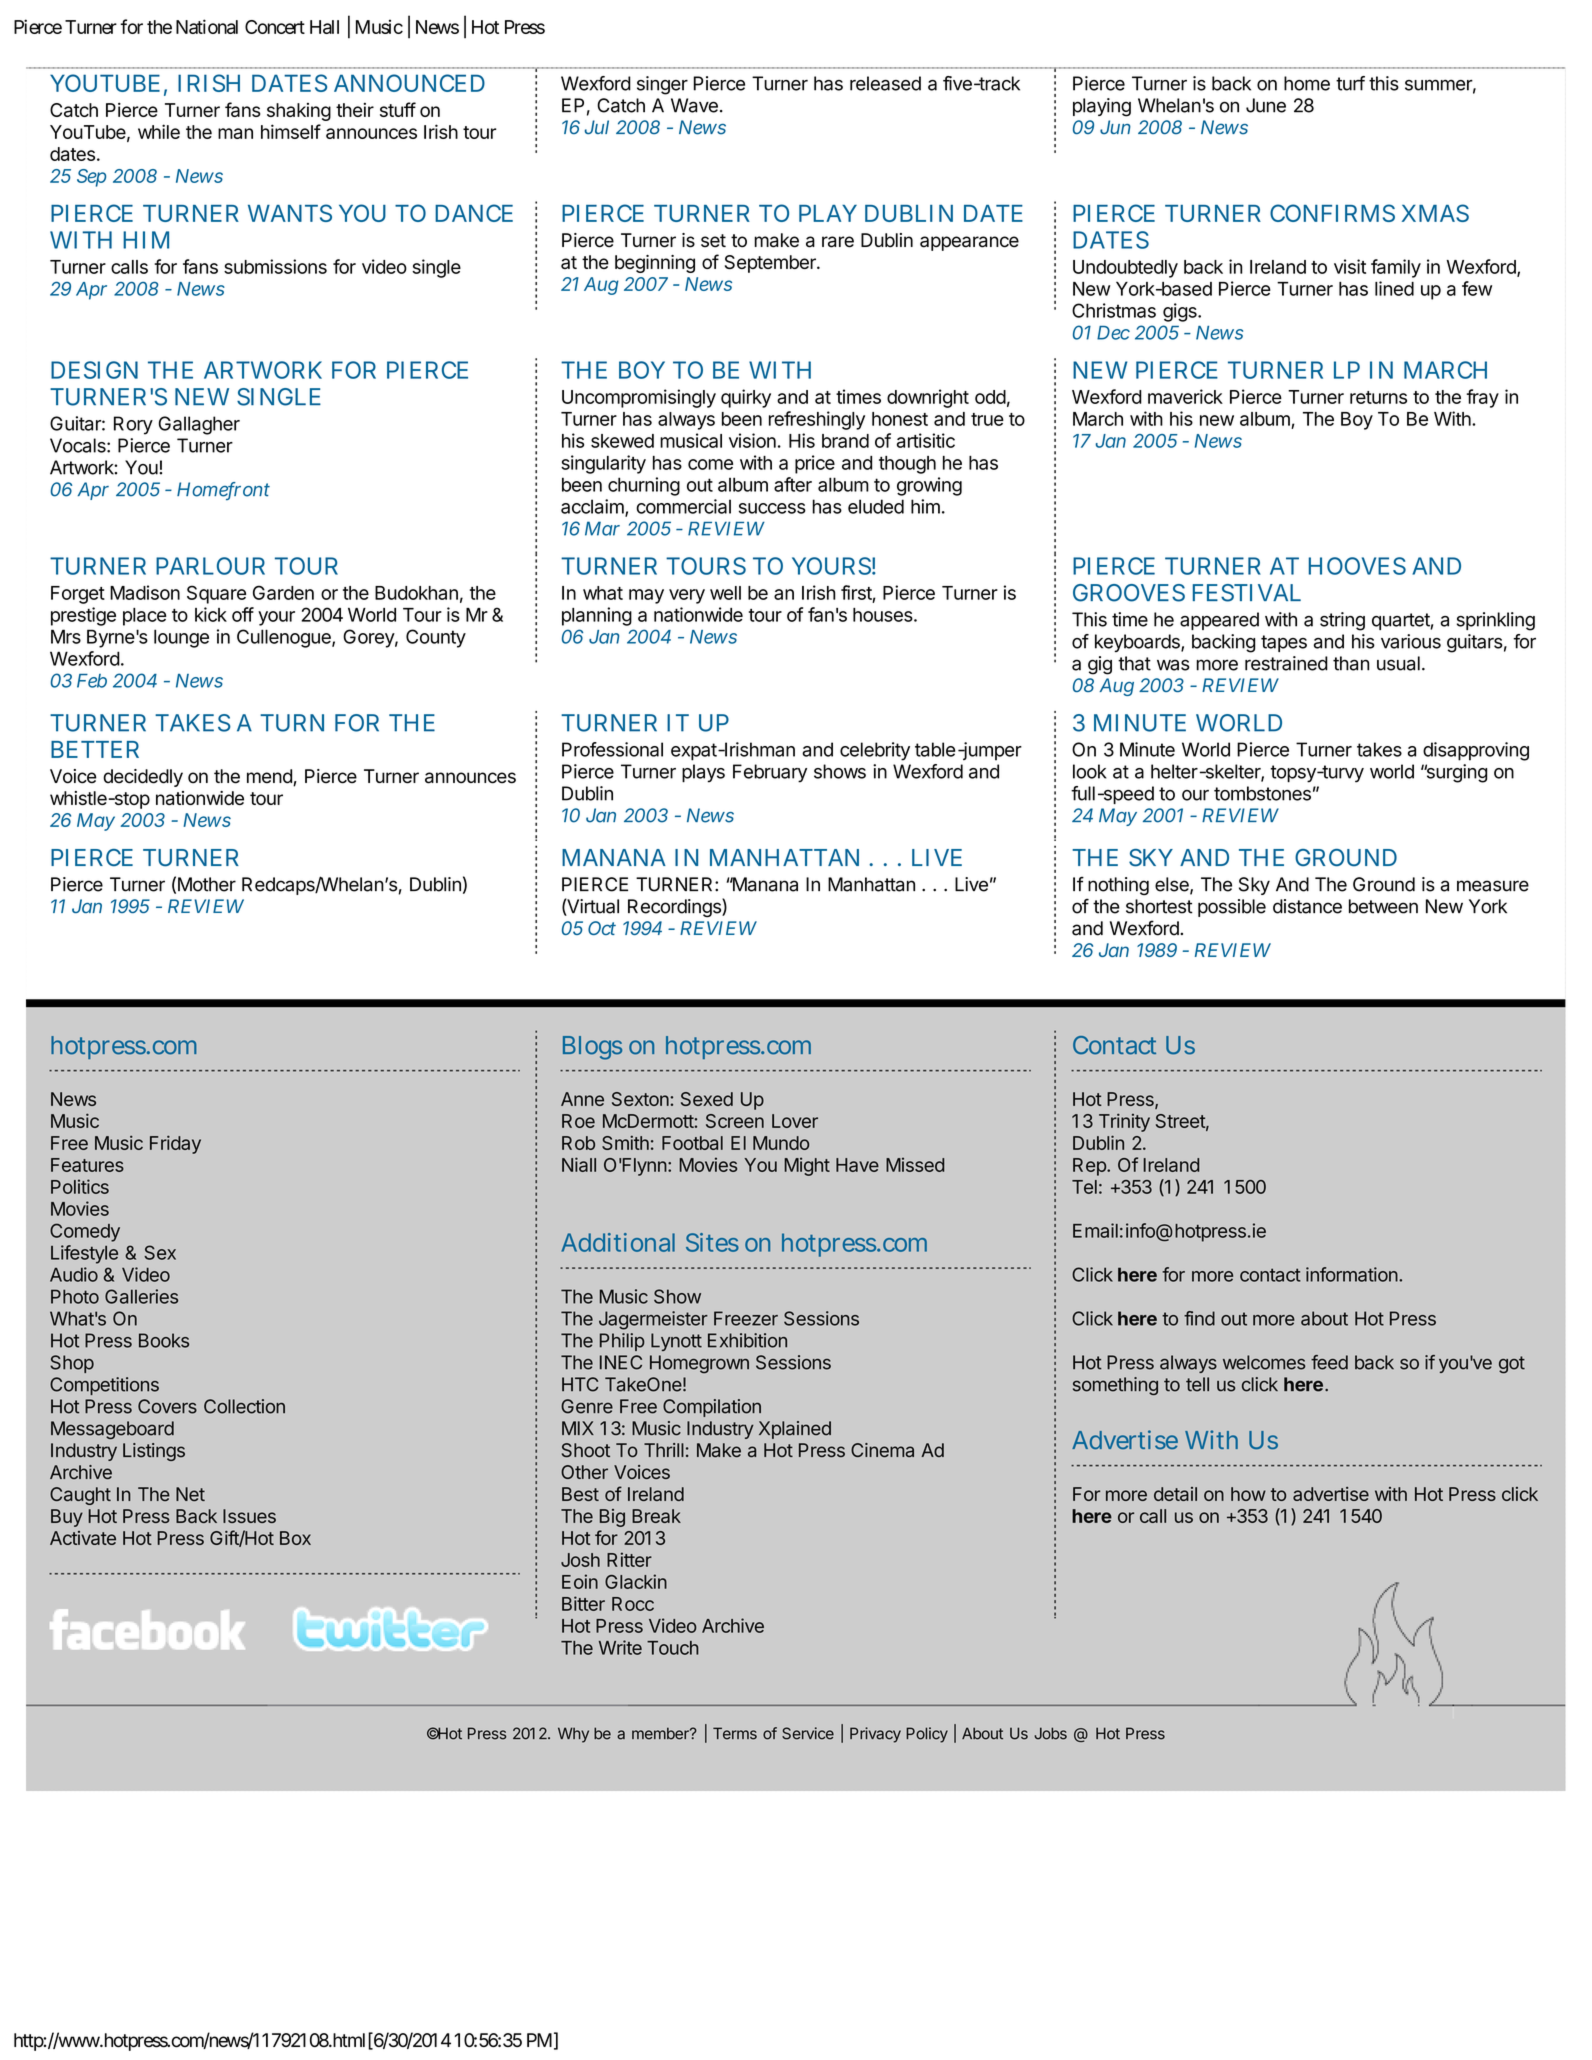  Describe the element at coordinates (295, 1538) in the document. I see `Box` at that location.
